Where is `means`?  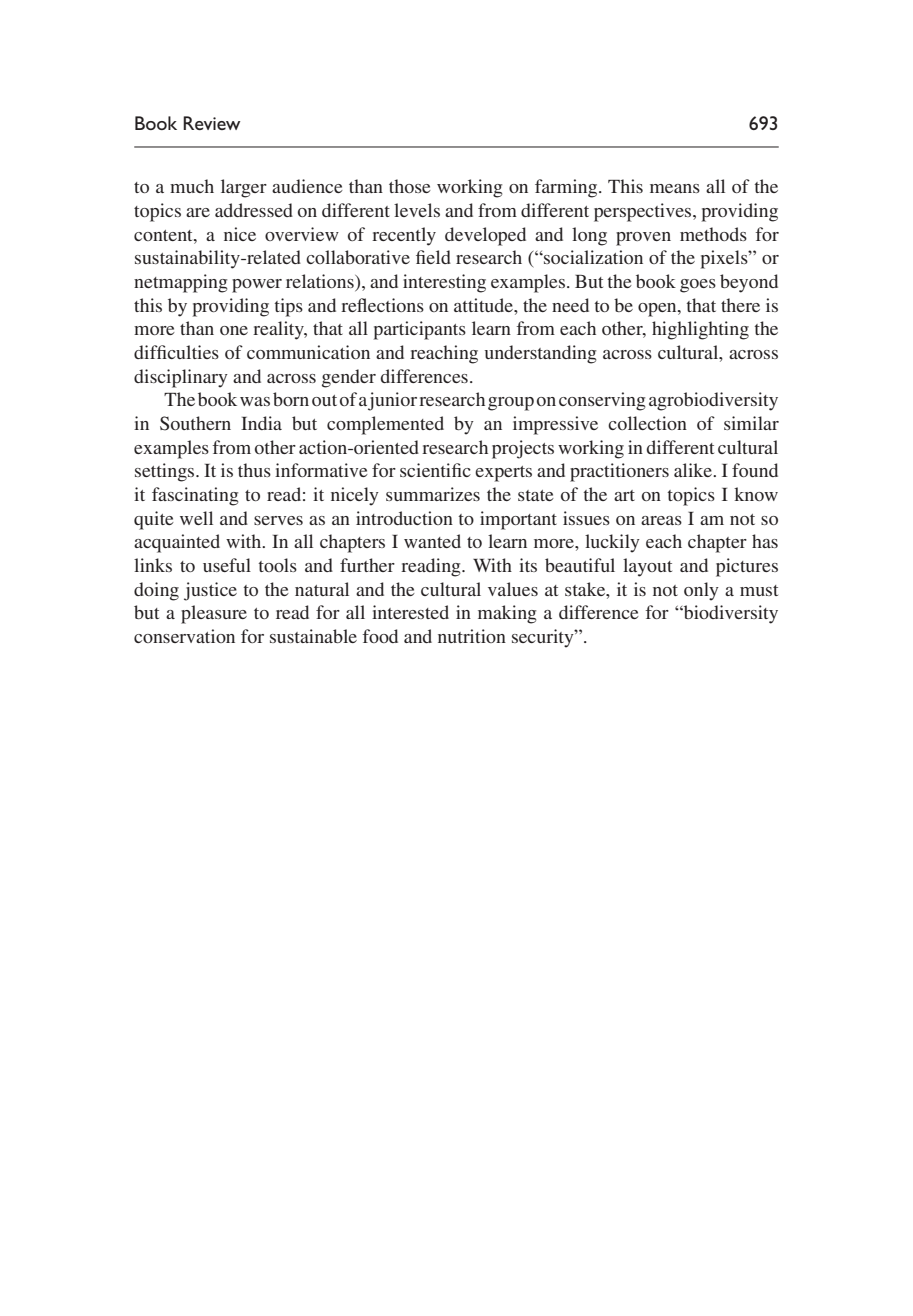
means is located at coordinates (675, 188).
